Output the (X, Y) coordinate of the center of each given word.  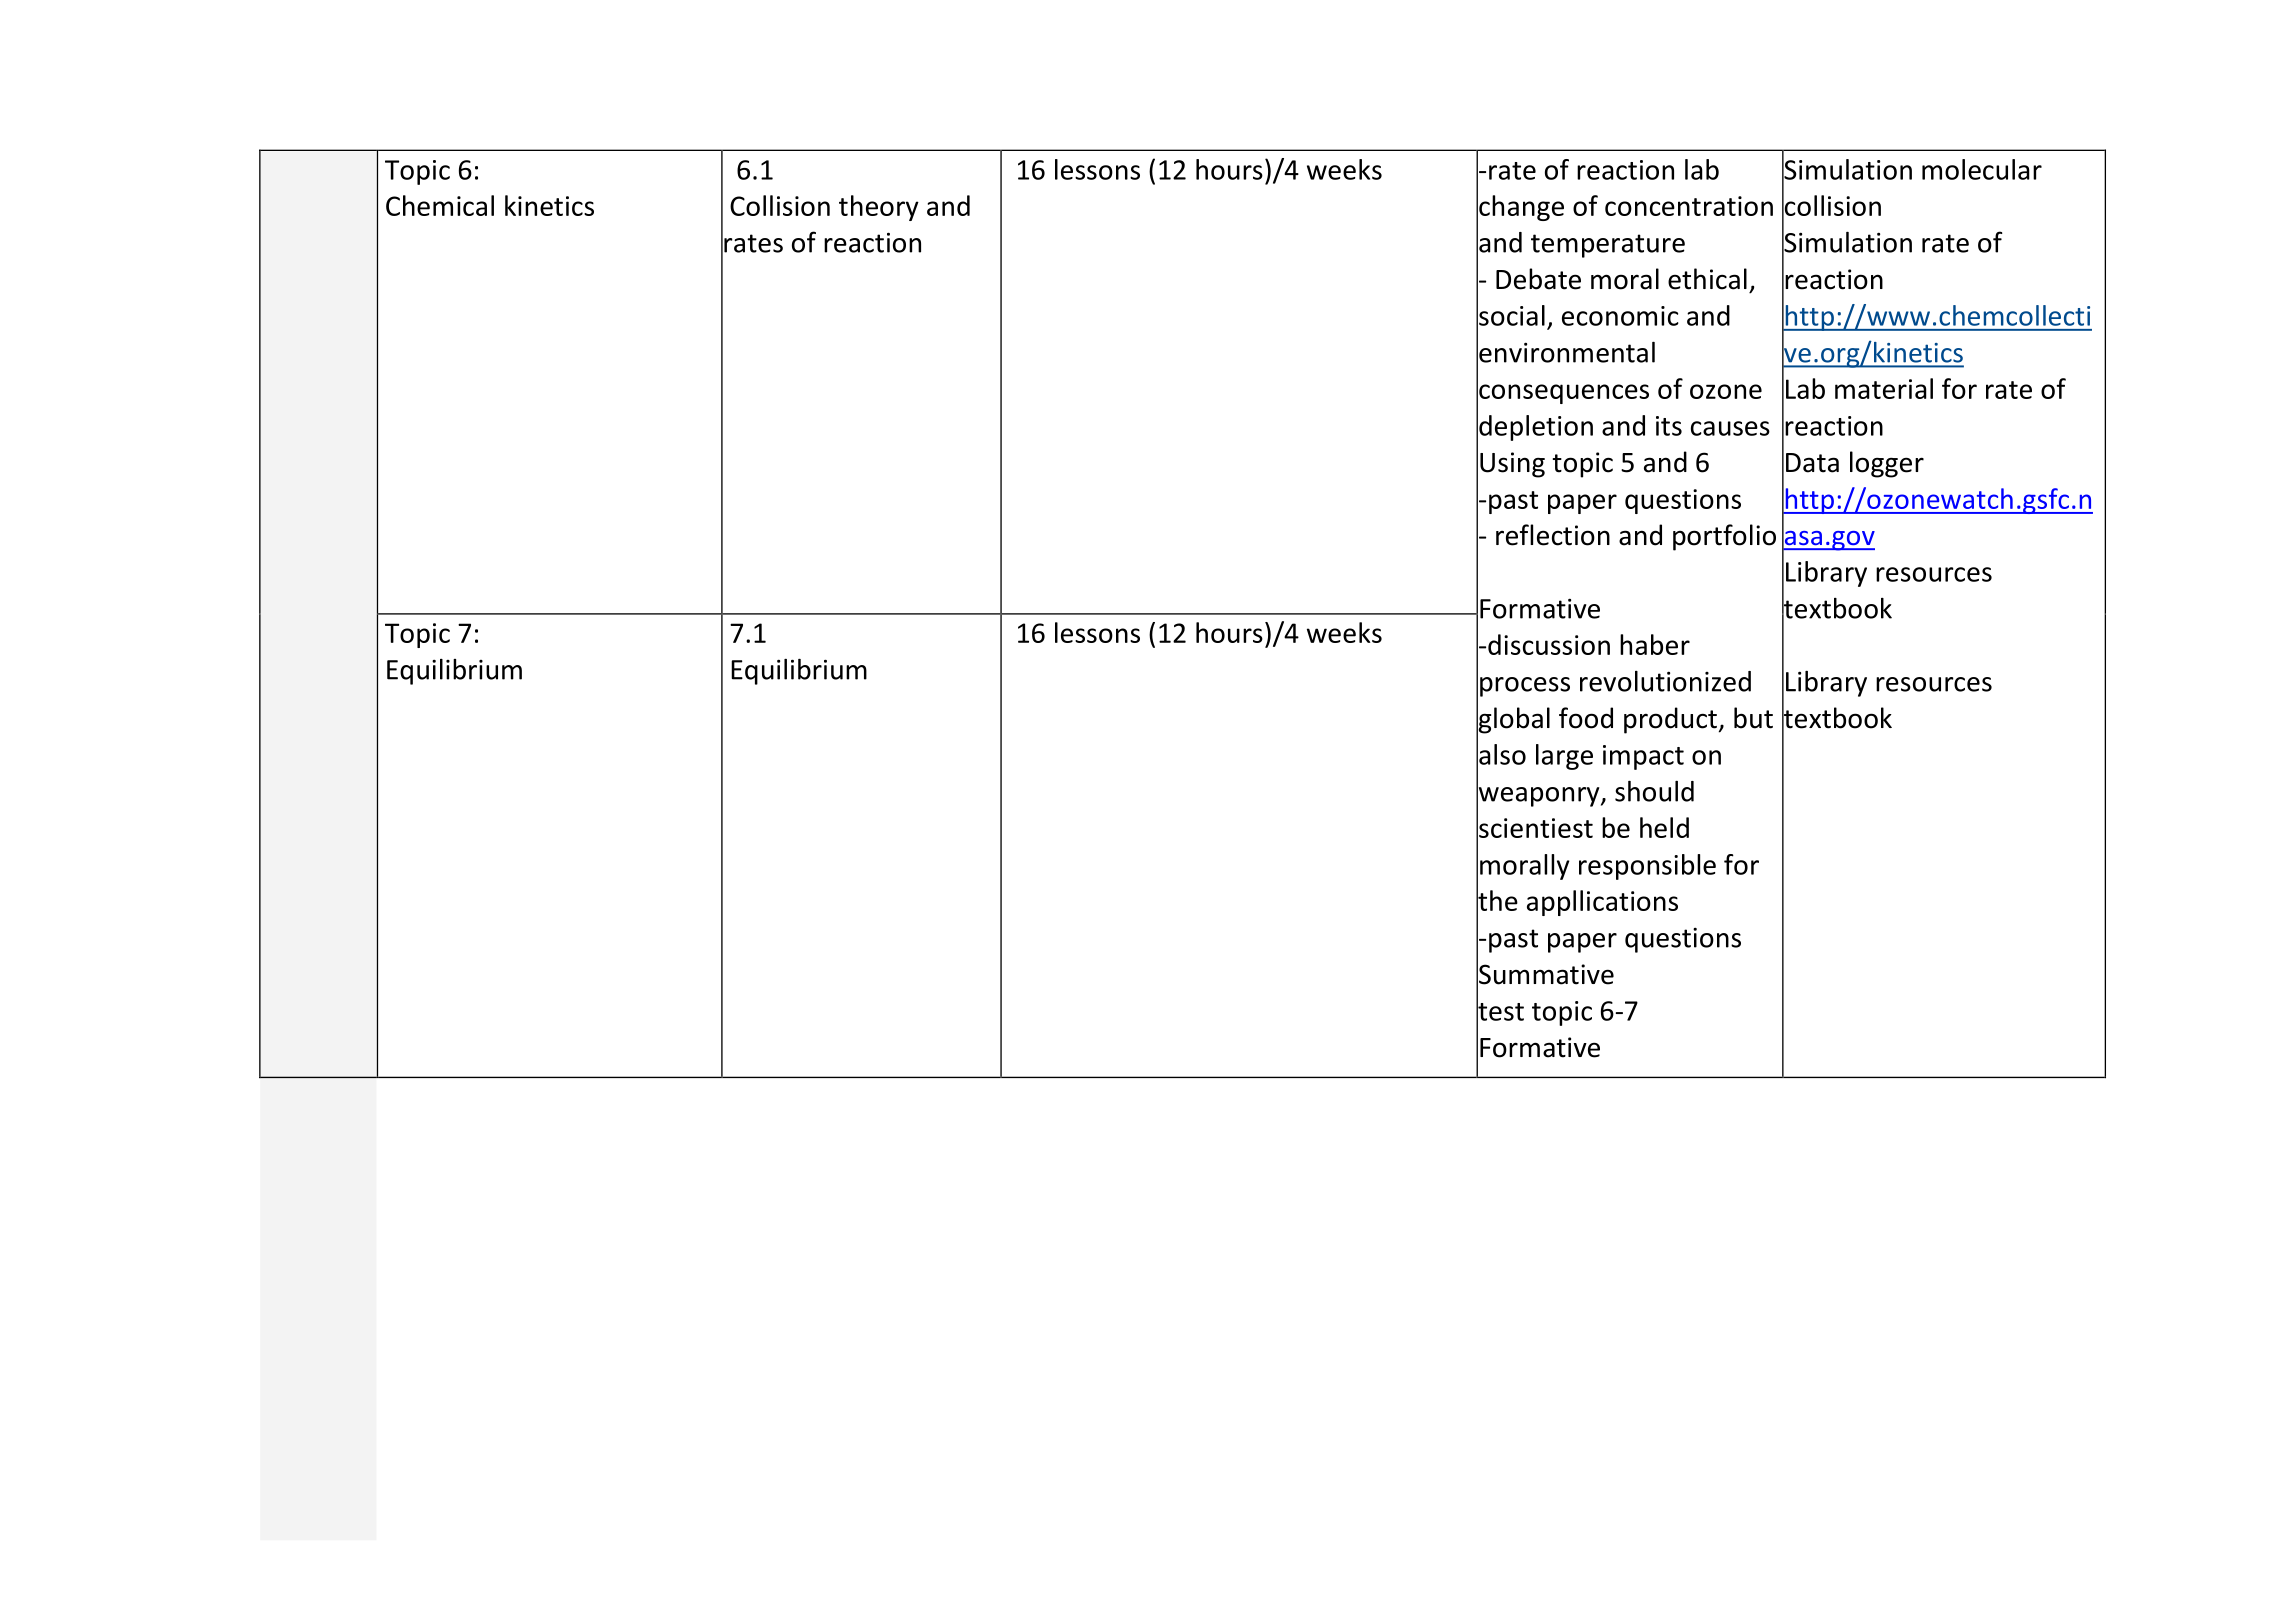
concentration (1689, 206)
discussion (1549, 644)
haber (1655, 644)
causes (1730, 428)
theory (879, 208)
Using (1512, 465)
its (1669, 426)
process (1525, 687)
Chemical (440, 205)
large (1564, 757)
